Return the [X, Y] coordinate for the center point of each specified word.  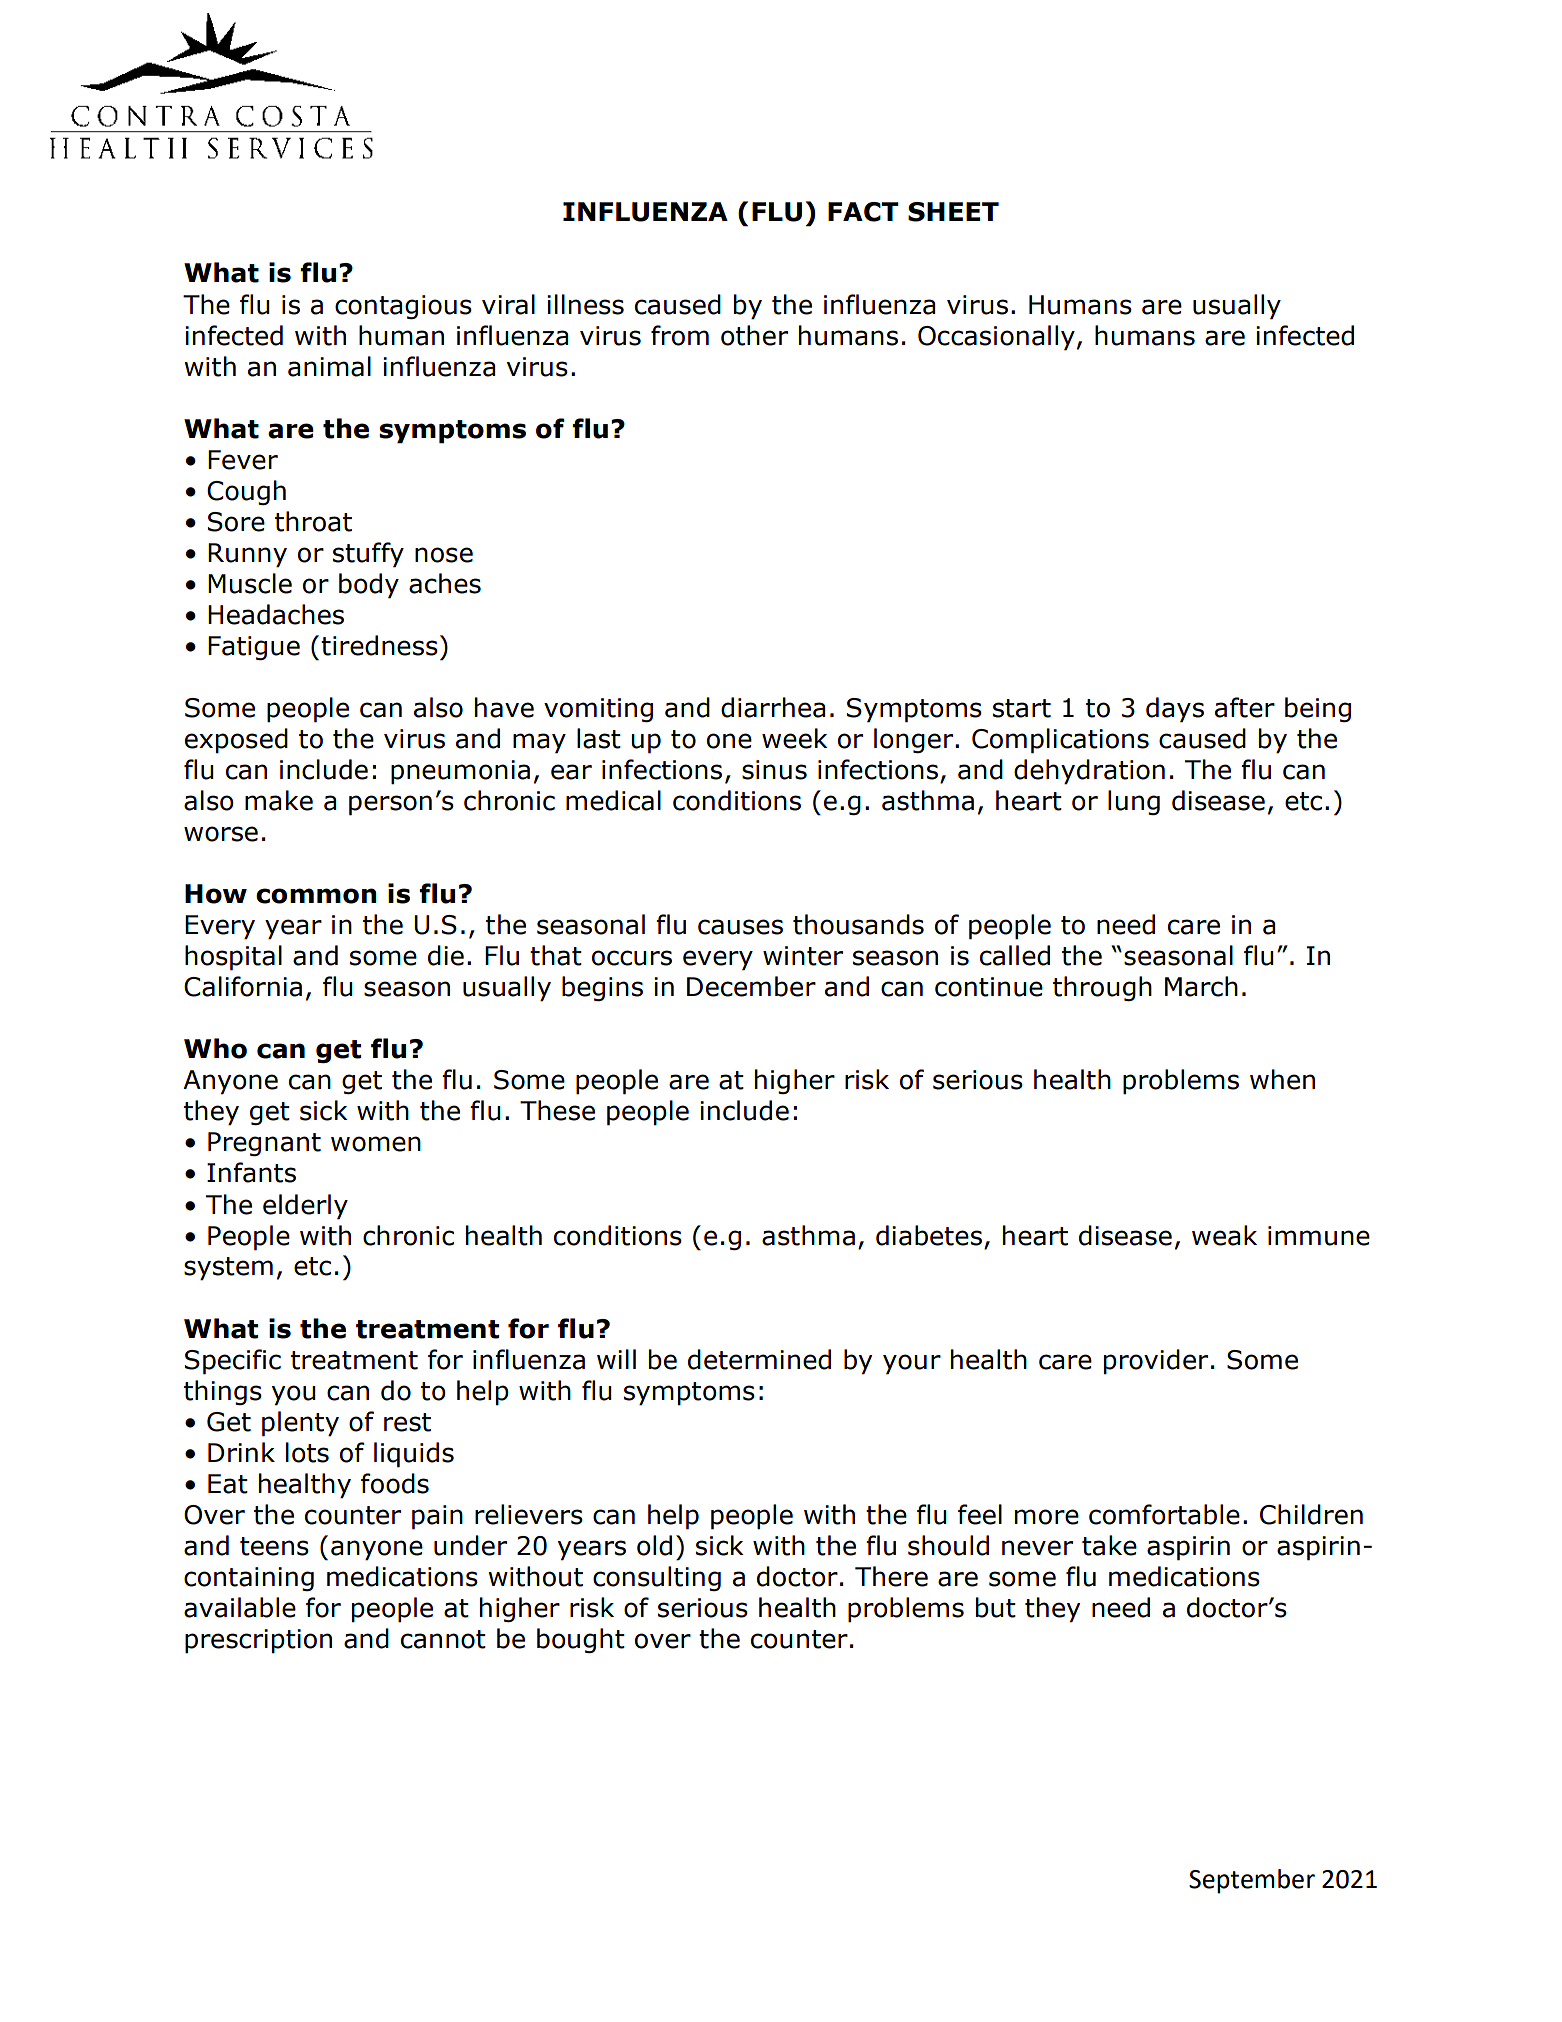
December [751, 986]
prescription [258, 1641]
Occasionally [996, 338]
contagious [403, 307]
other [754, 335]
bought [581, 1640]
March [1201, 986]
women [376, 1144]
